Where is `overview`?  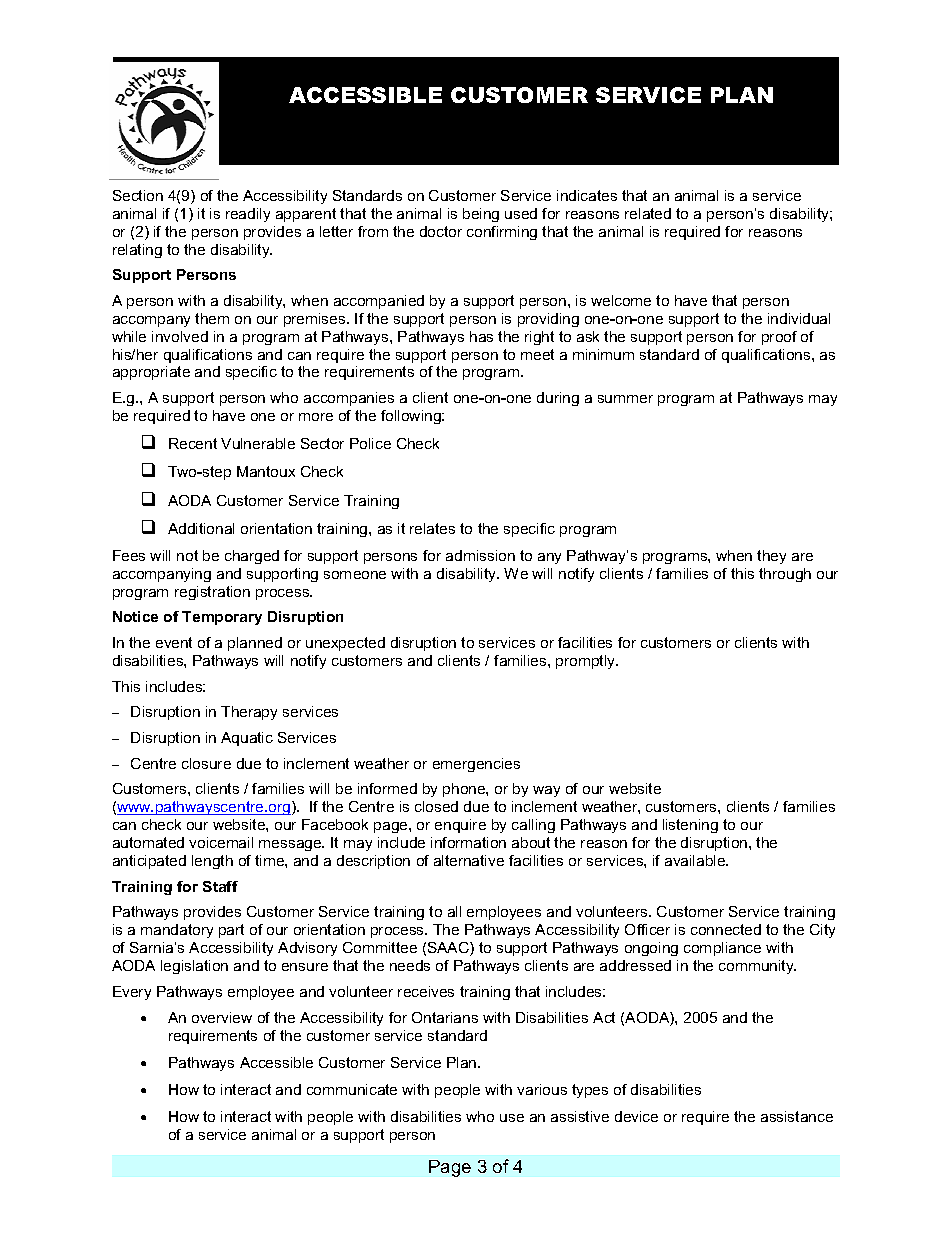
overview is located at coordinates (222, 1017).
